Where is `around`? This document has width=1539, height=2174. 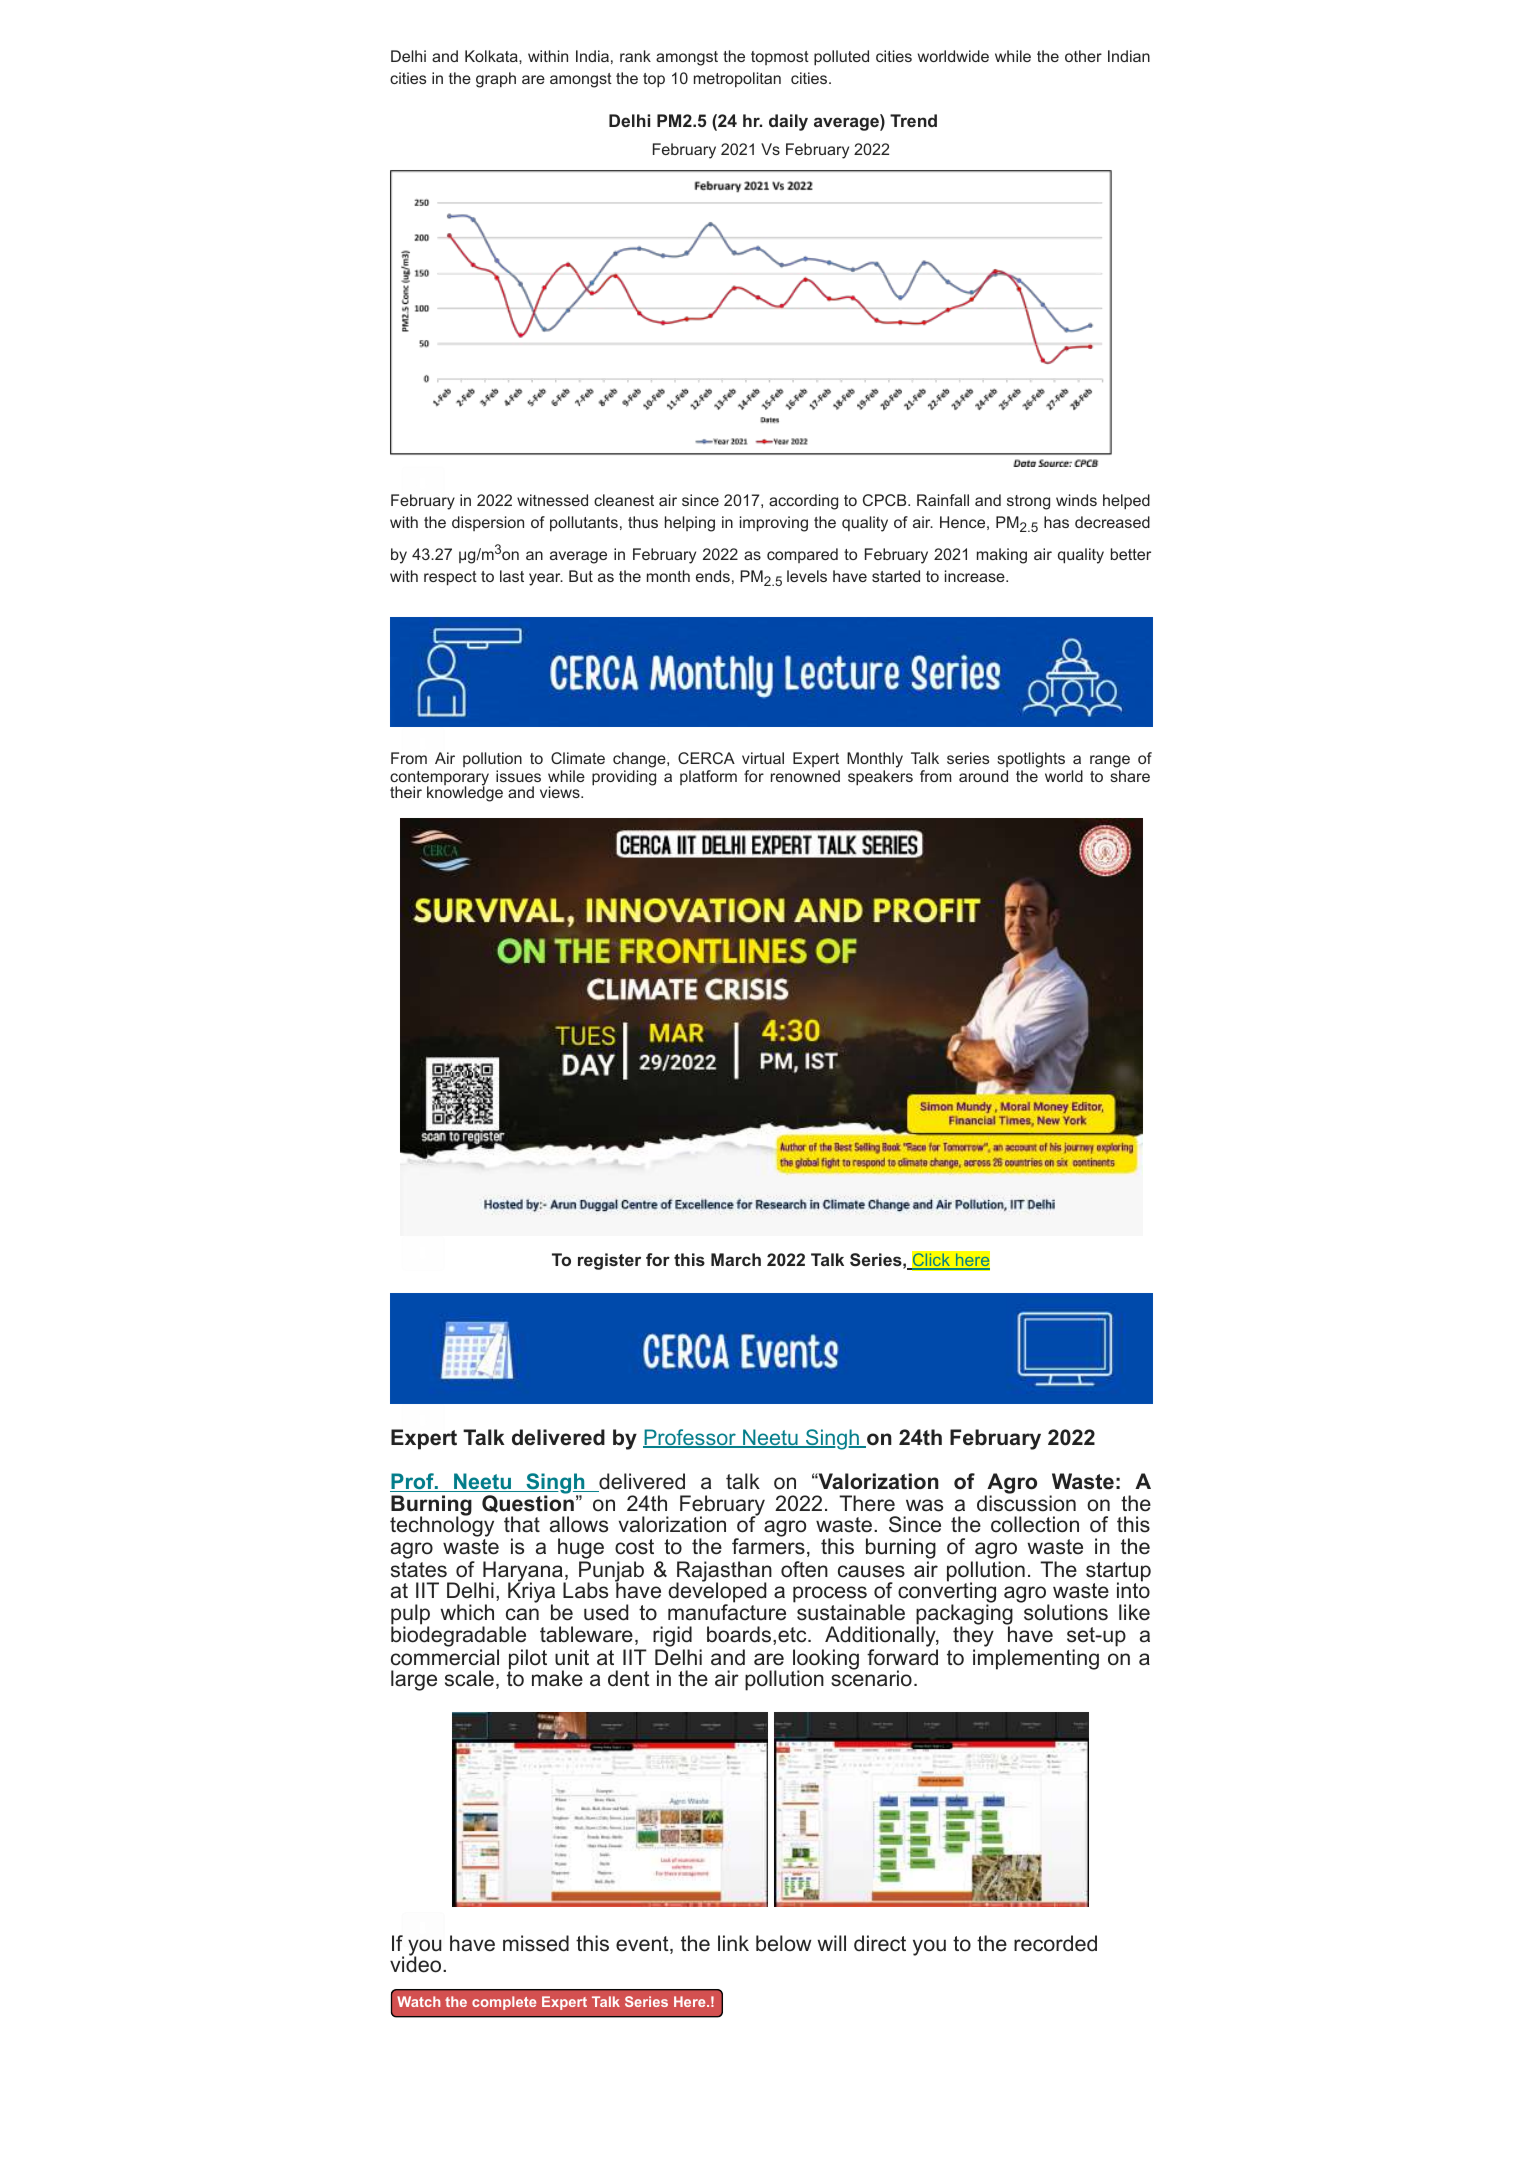 around is located at coordinates (983, 776).
